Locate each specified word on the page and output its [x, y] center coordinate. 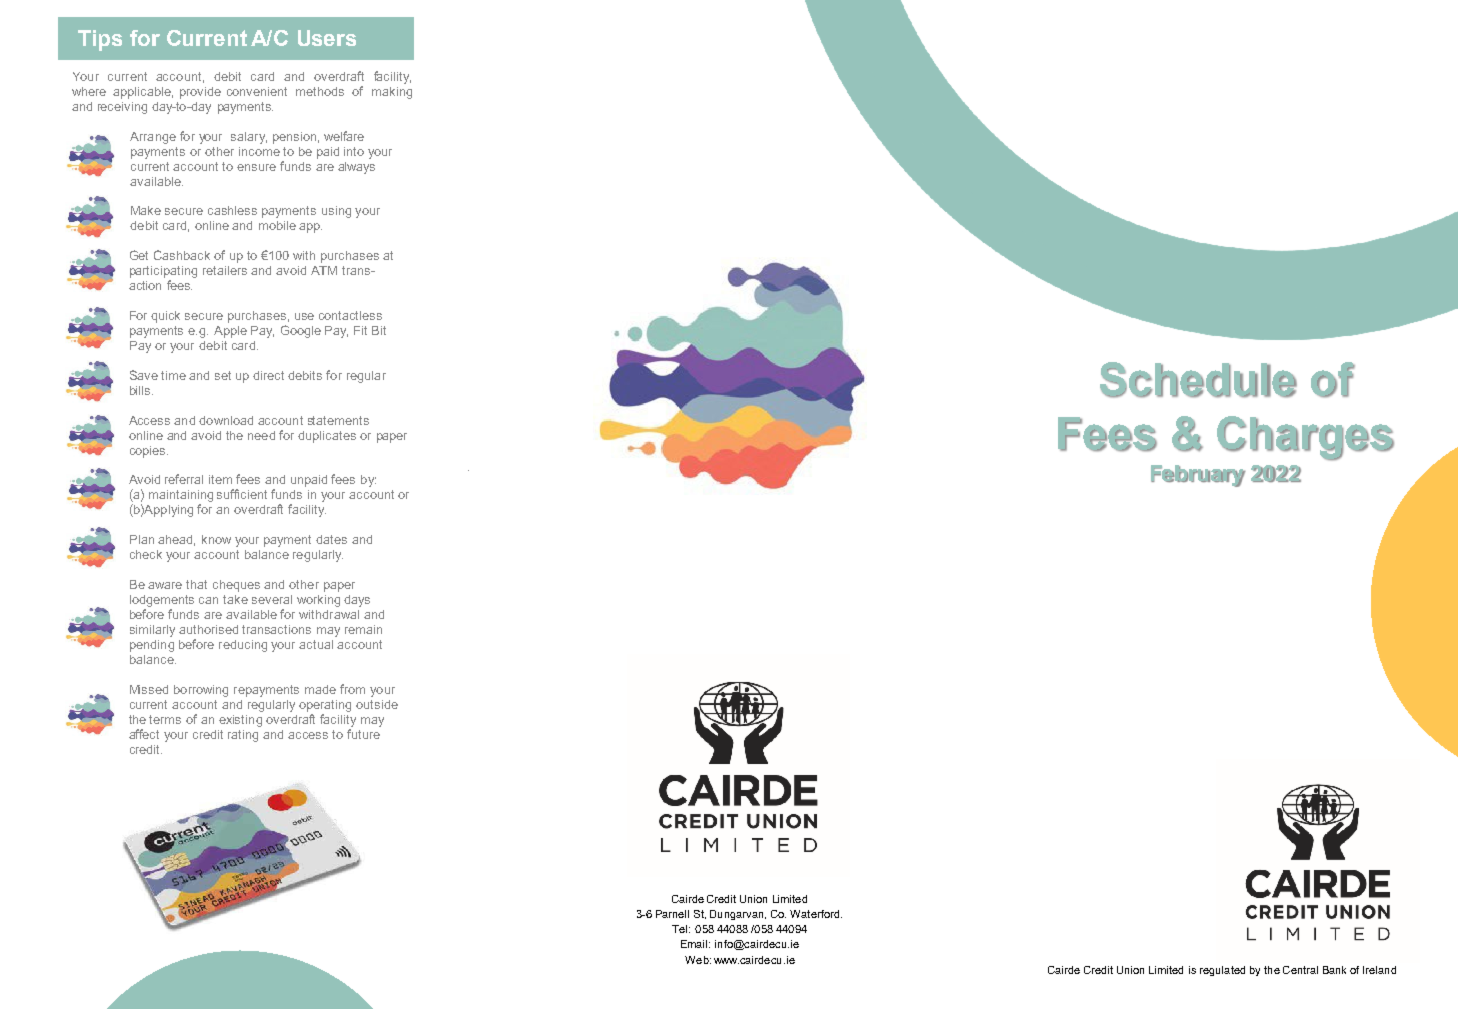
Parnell [672, 914]
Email [694, 944]
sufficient [242, 494]
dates [331, 539]
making [392, 93]
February [1198, 476]
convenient [257, 91]
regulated [1222, 971]
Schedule [1198, 380]
